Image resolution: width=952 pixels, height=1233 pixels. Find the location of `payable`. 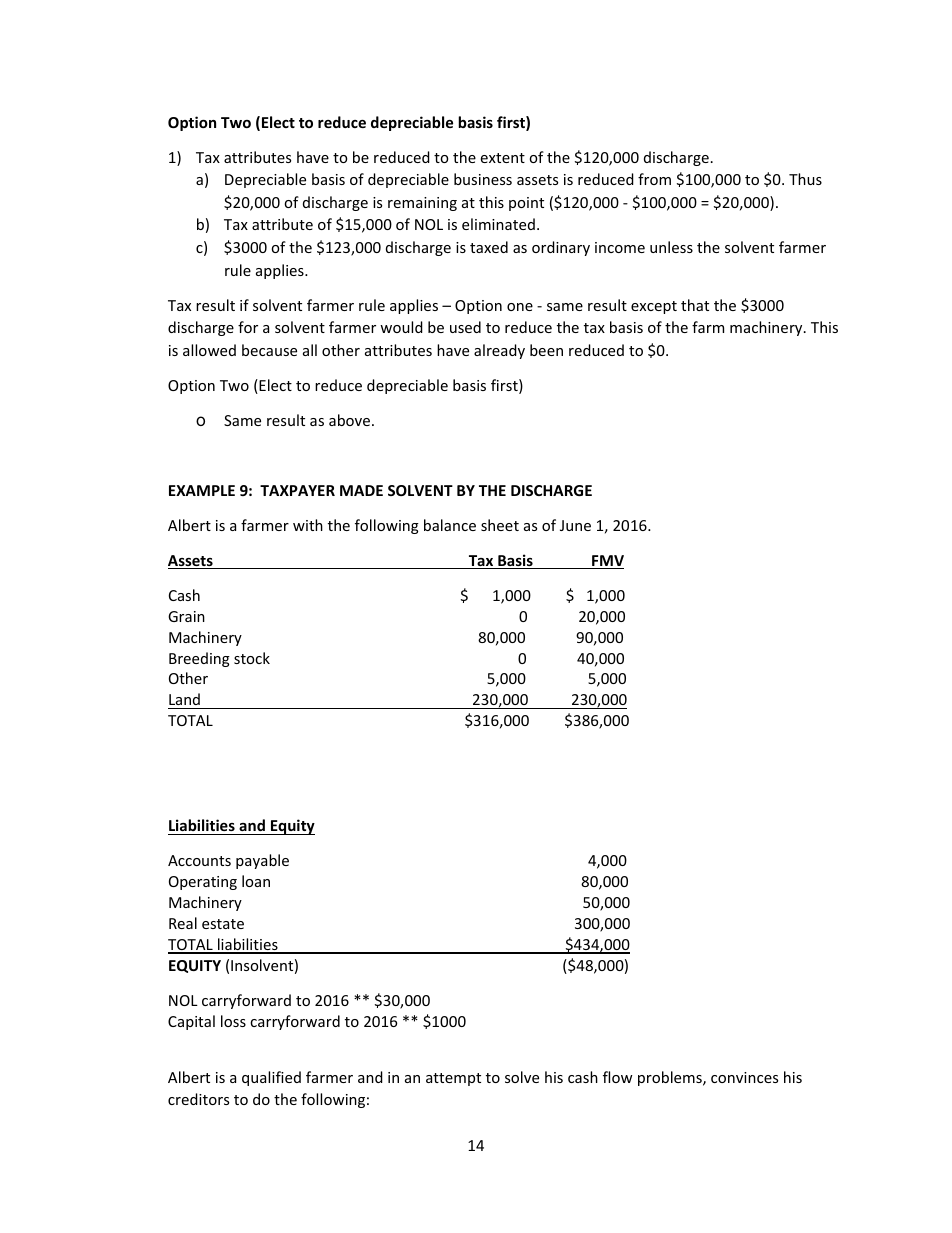

payable is located at coordinates (262, 861).
